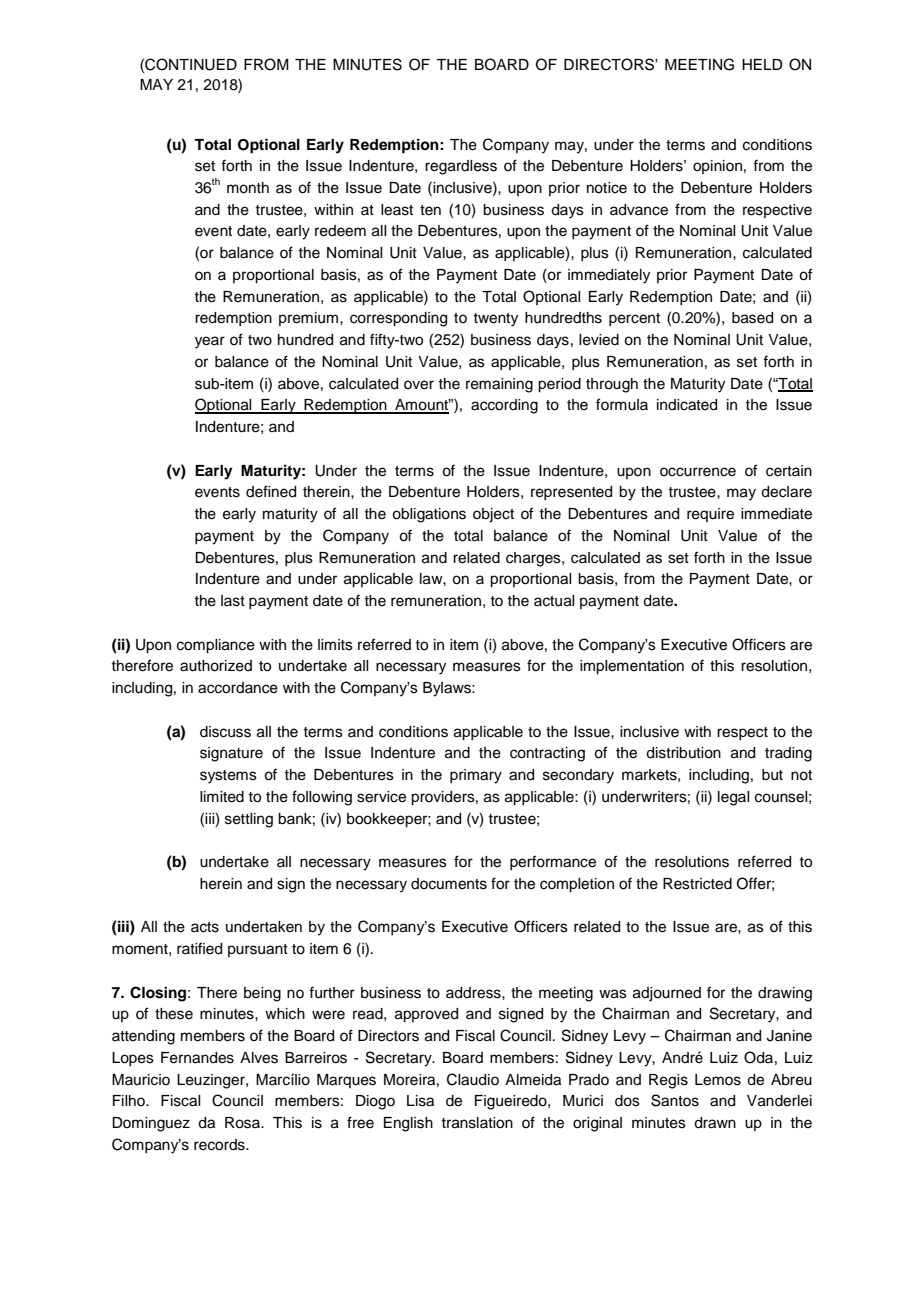  I want to click on primary, so click(476, 776).
